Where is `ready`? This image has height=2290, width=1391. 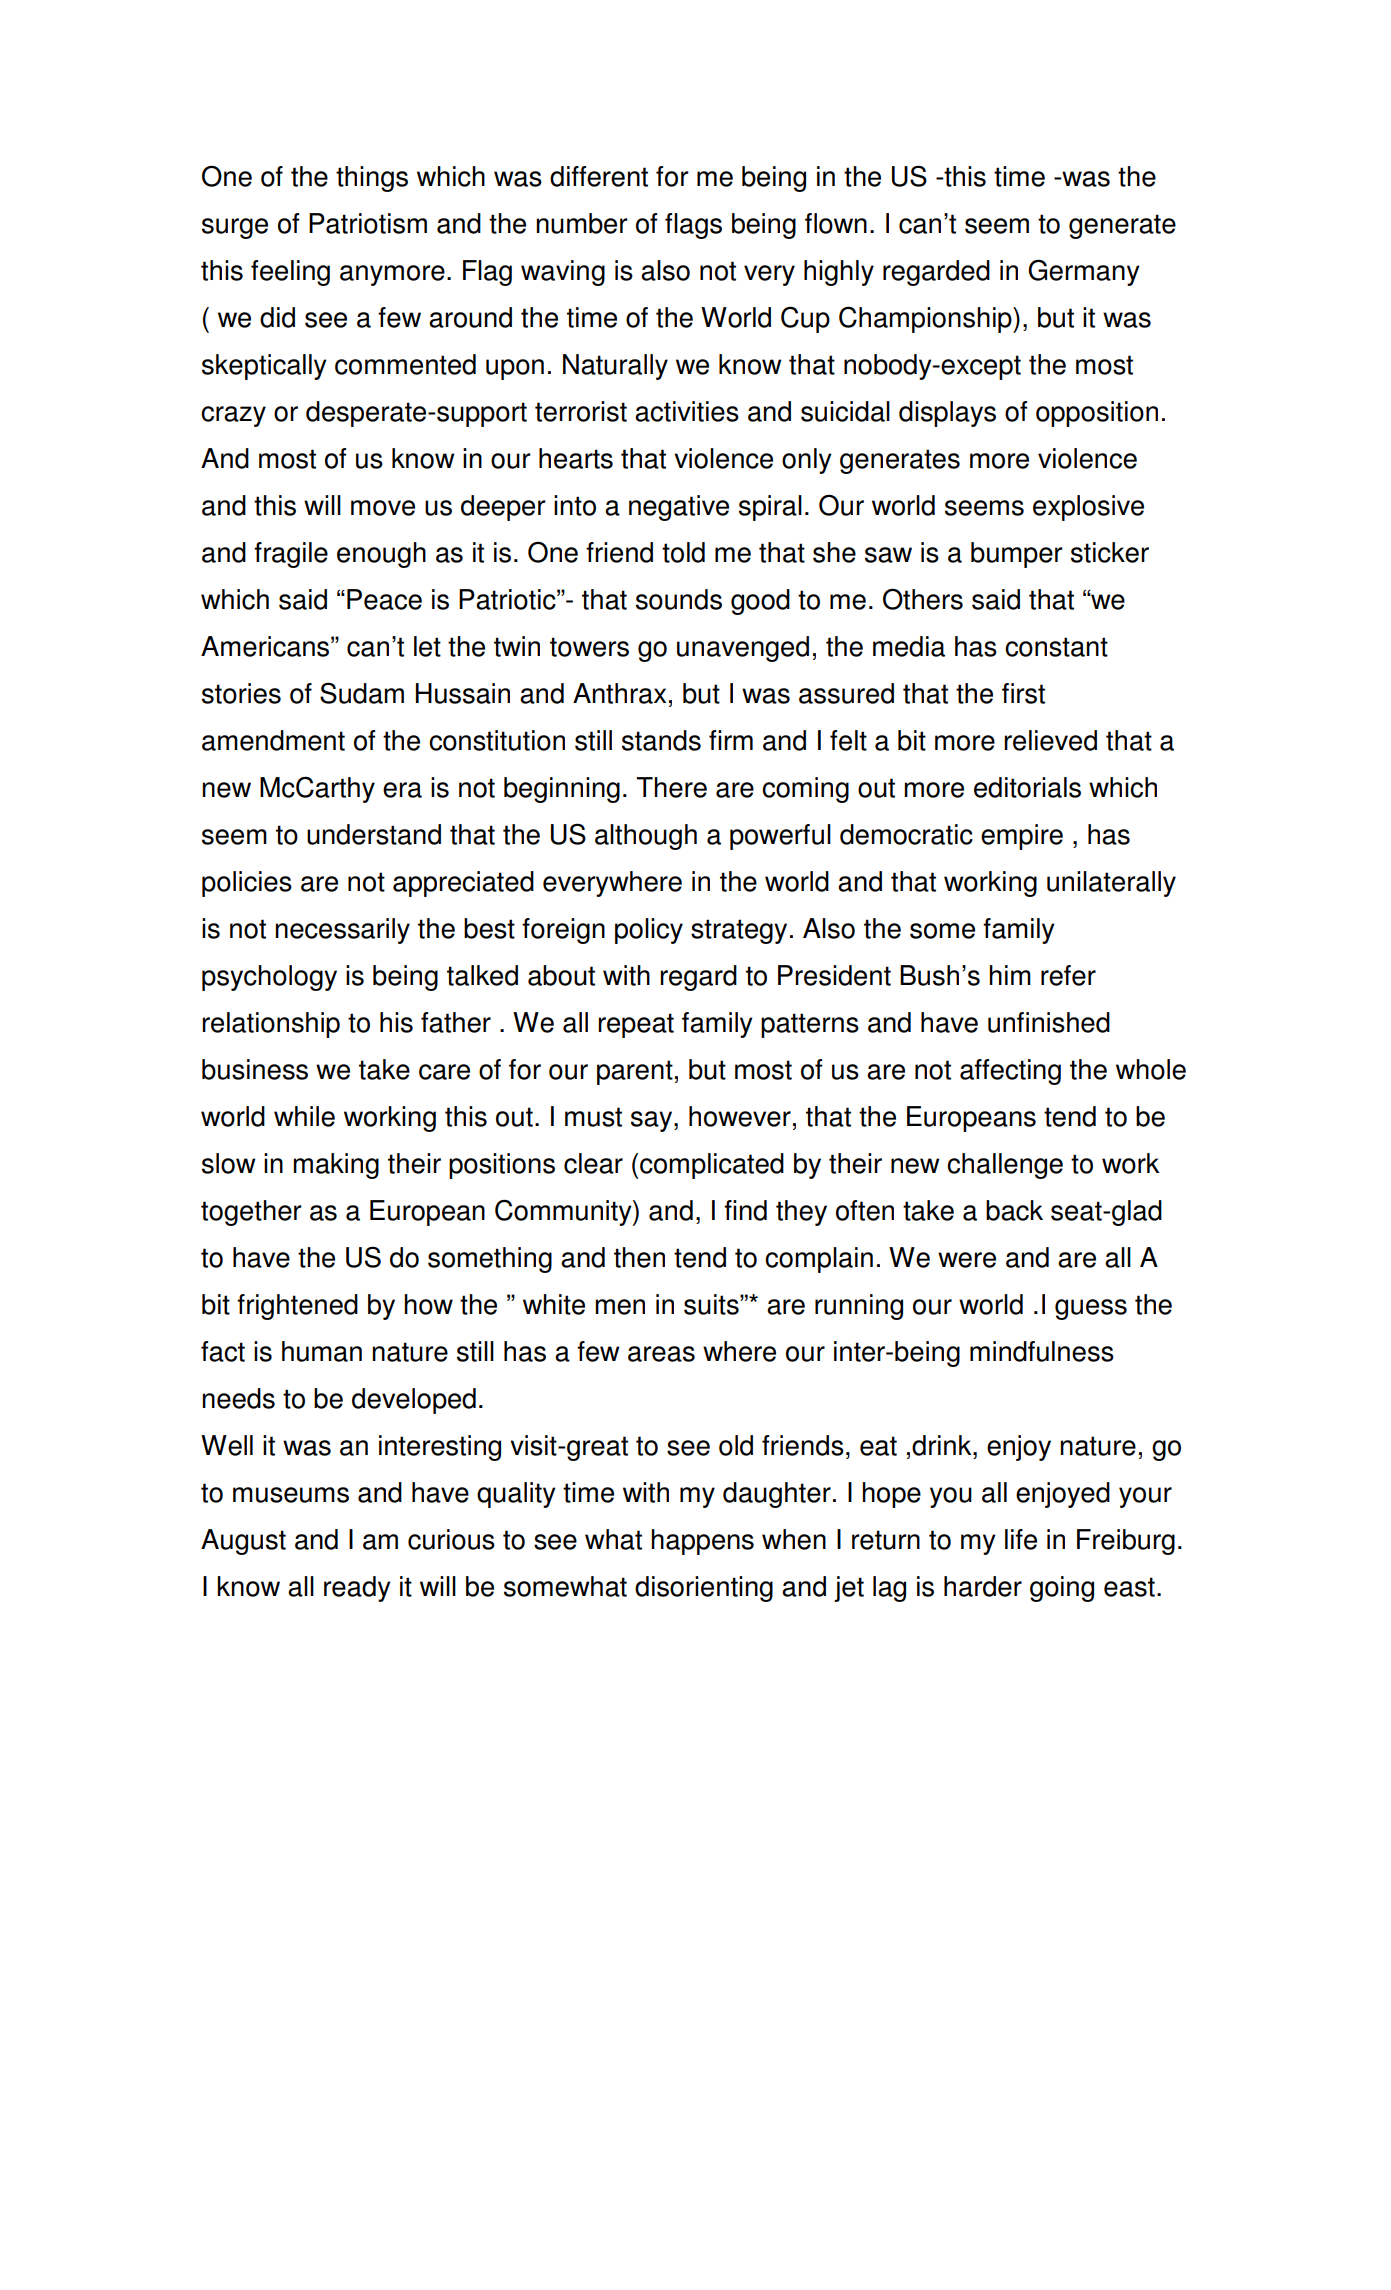
ready is located at coordinates (357, 1589).
